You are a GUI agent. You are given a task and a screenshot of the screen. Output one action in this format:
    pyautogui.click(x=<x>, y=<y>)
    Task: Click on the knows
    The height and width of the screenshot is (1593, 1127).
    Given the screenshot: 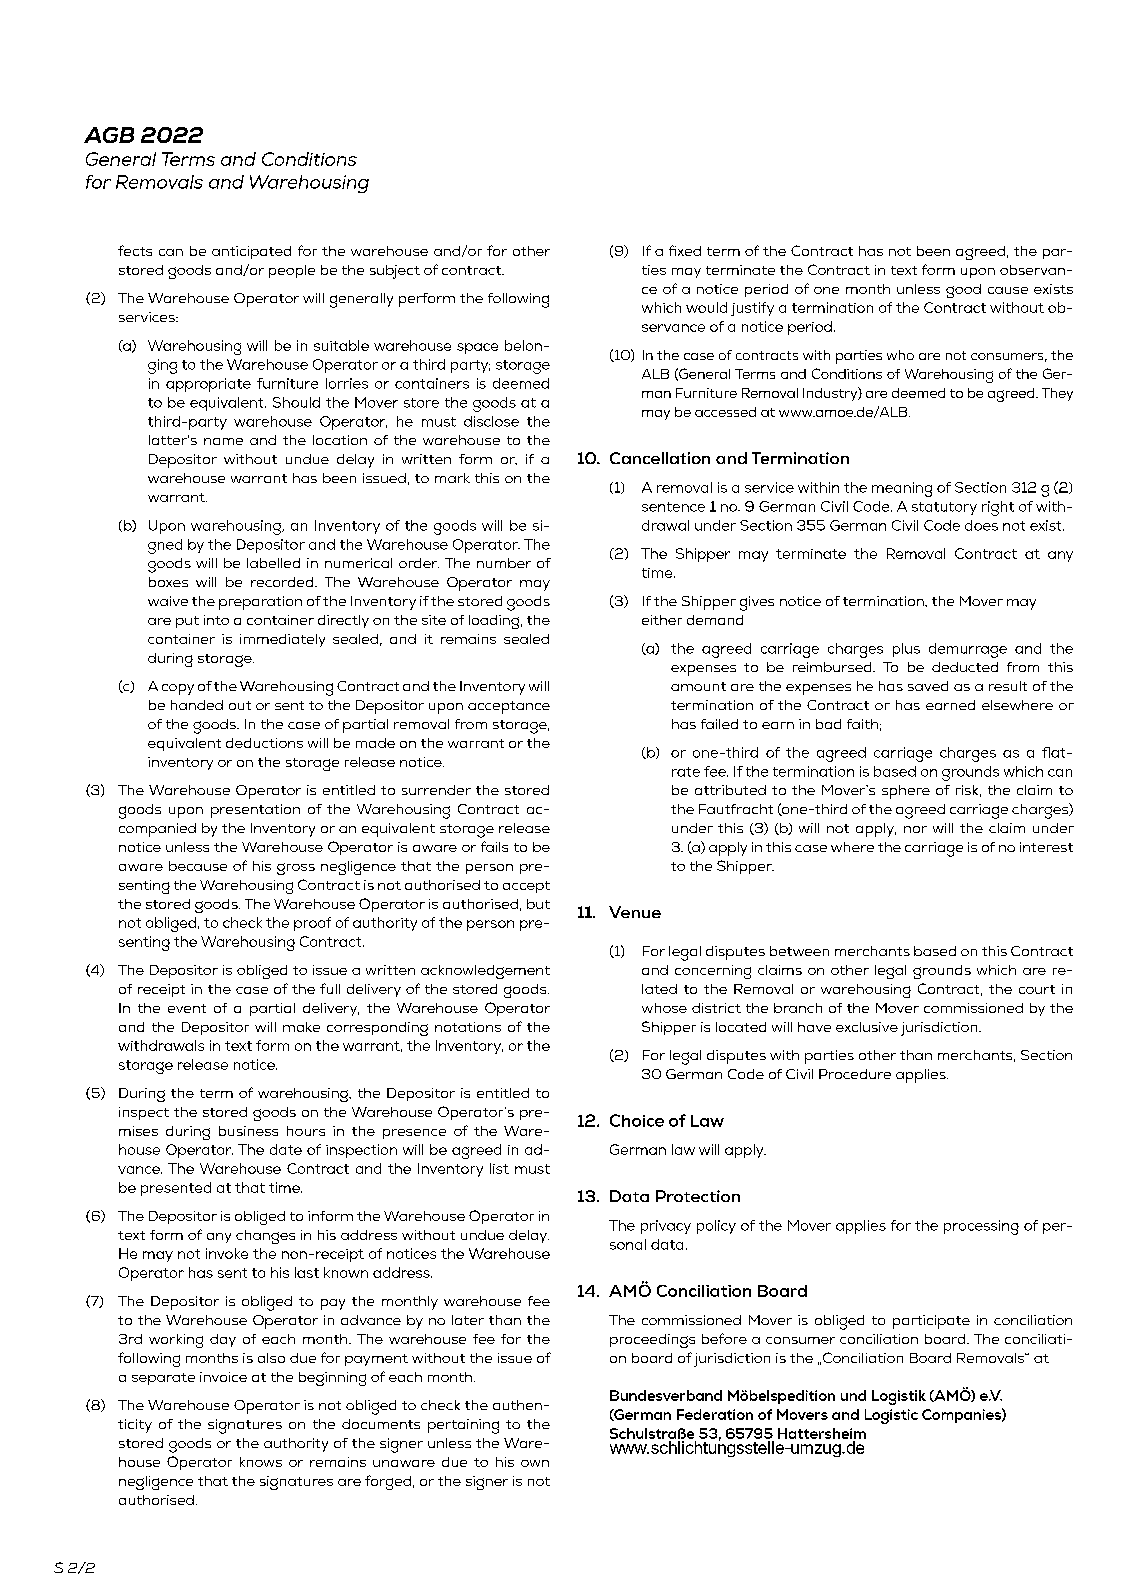 What is the action you would take?
    pyautogui.click(x=261, y=1462)
